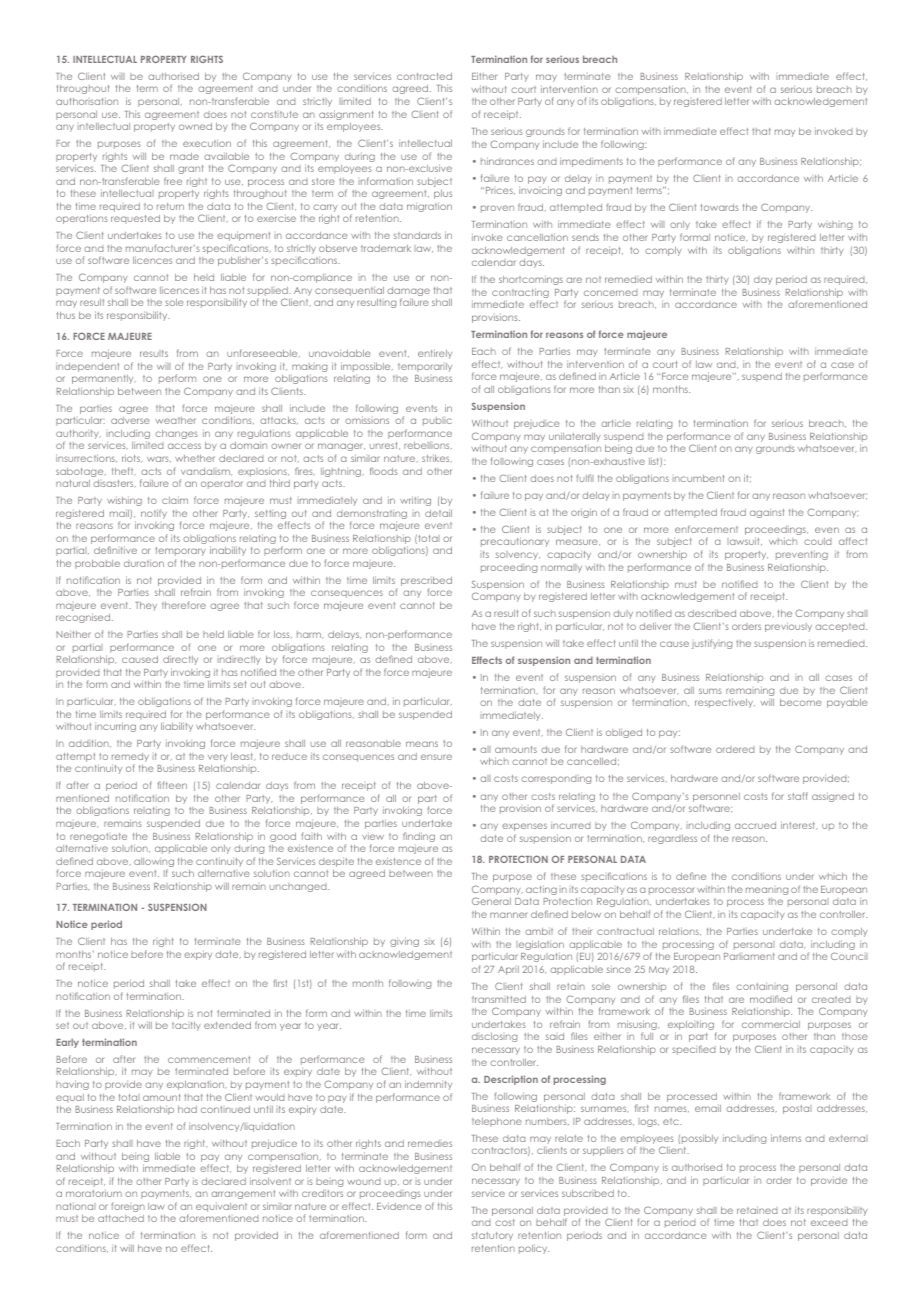 This page has width=924, height=1308. What do you see at coordinates (720, 207) in the page?
I see `towards` at bounding box center [720, 207].
